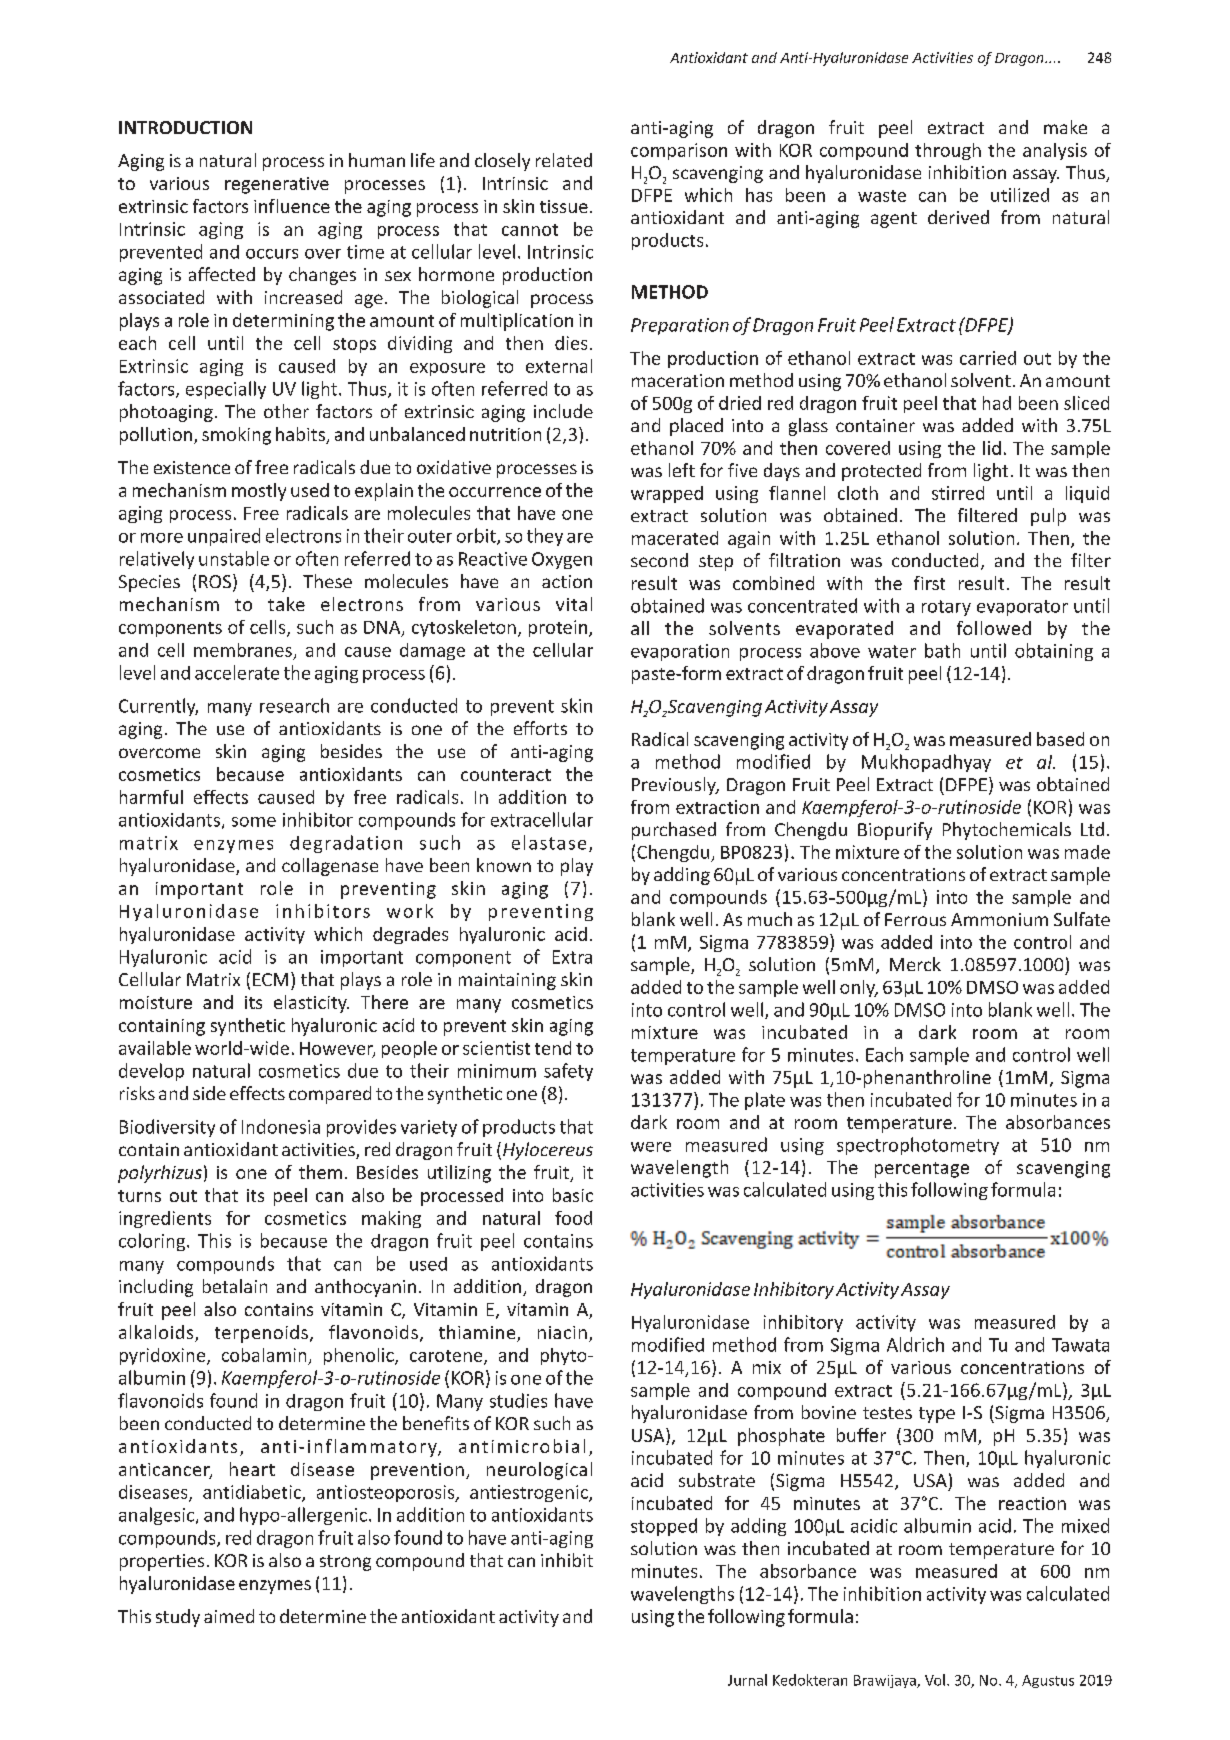  I want to click on related, so click(564, 160).
